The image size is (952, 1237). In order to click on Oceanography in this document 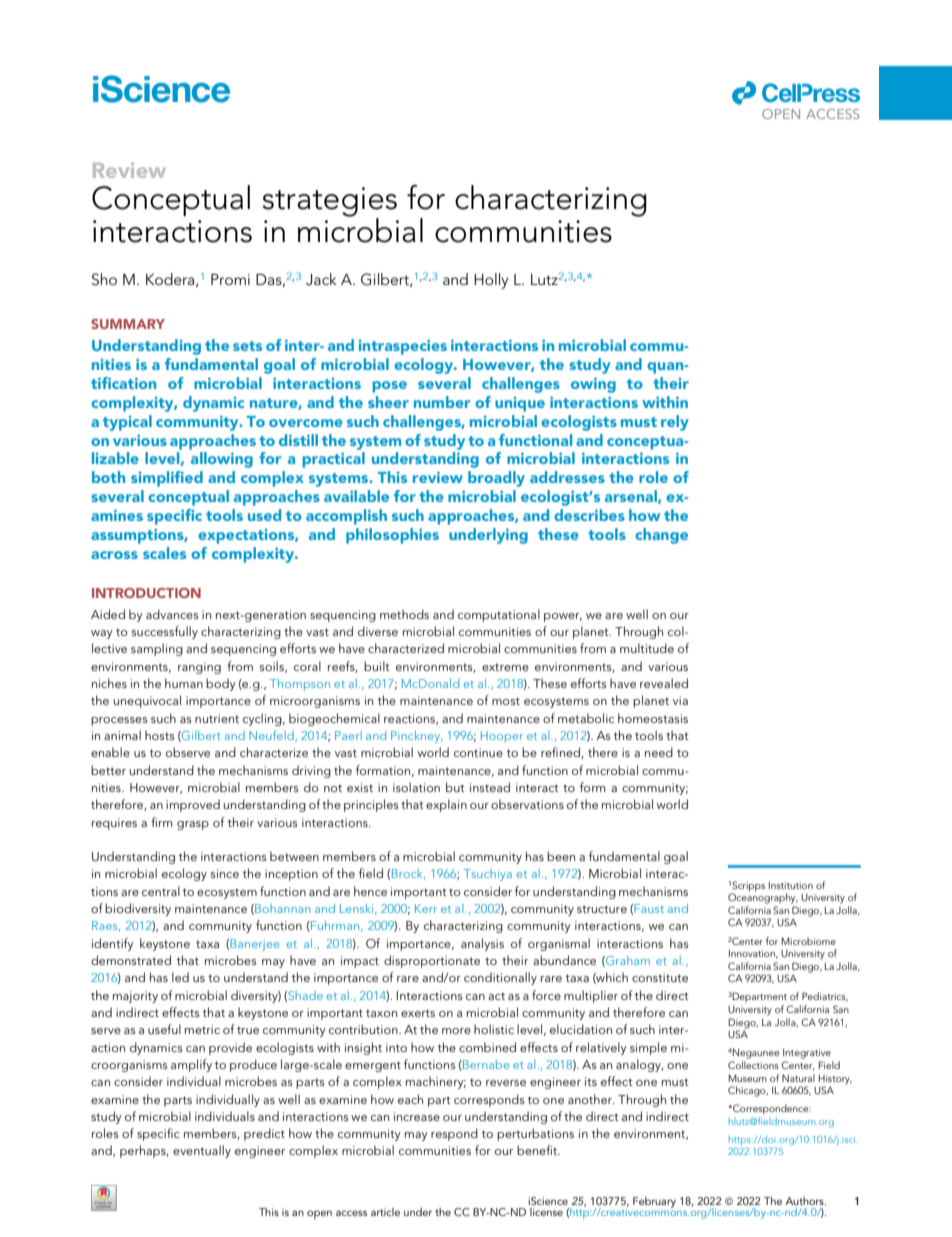, I will do `click(763, 898)`.
